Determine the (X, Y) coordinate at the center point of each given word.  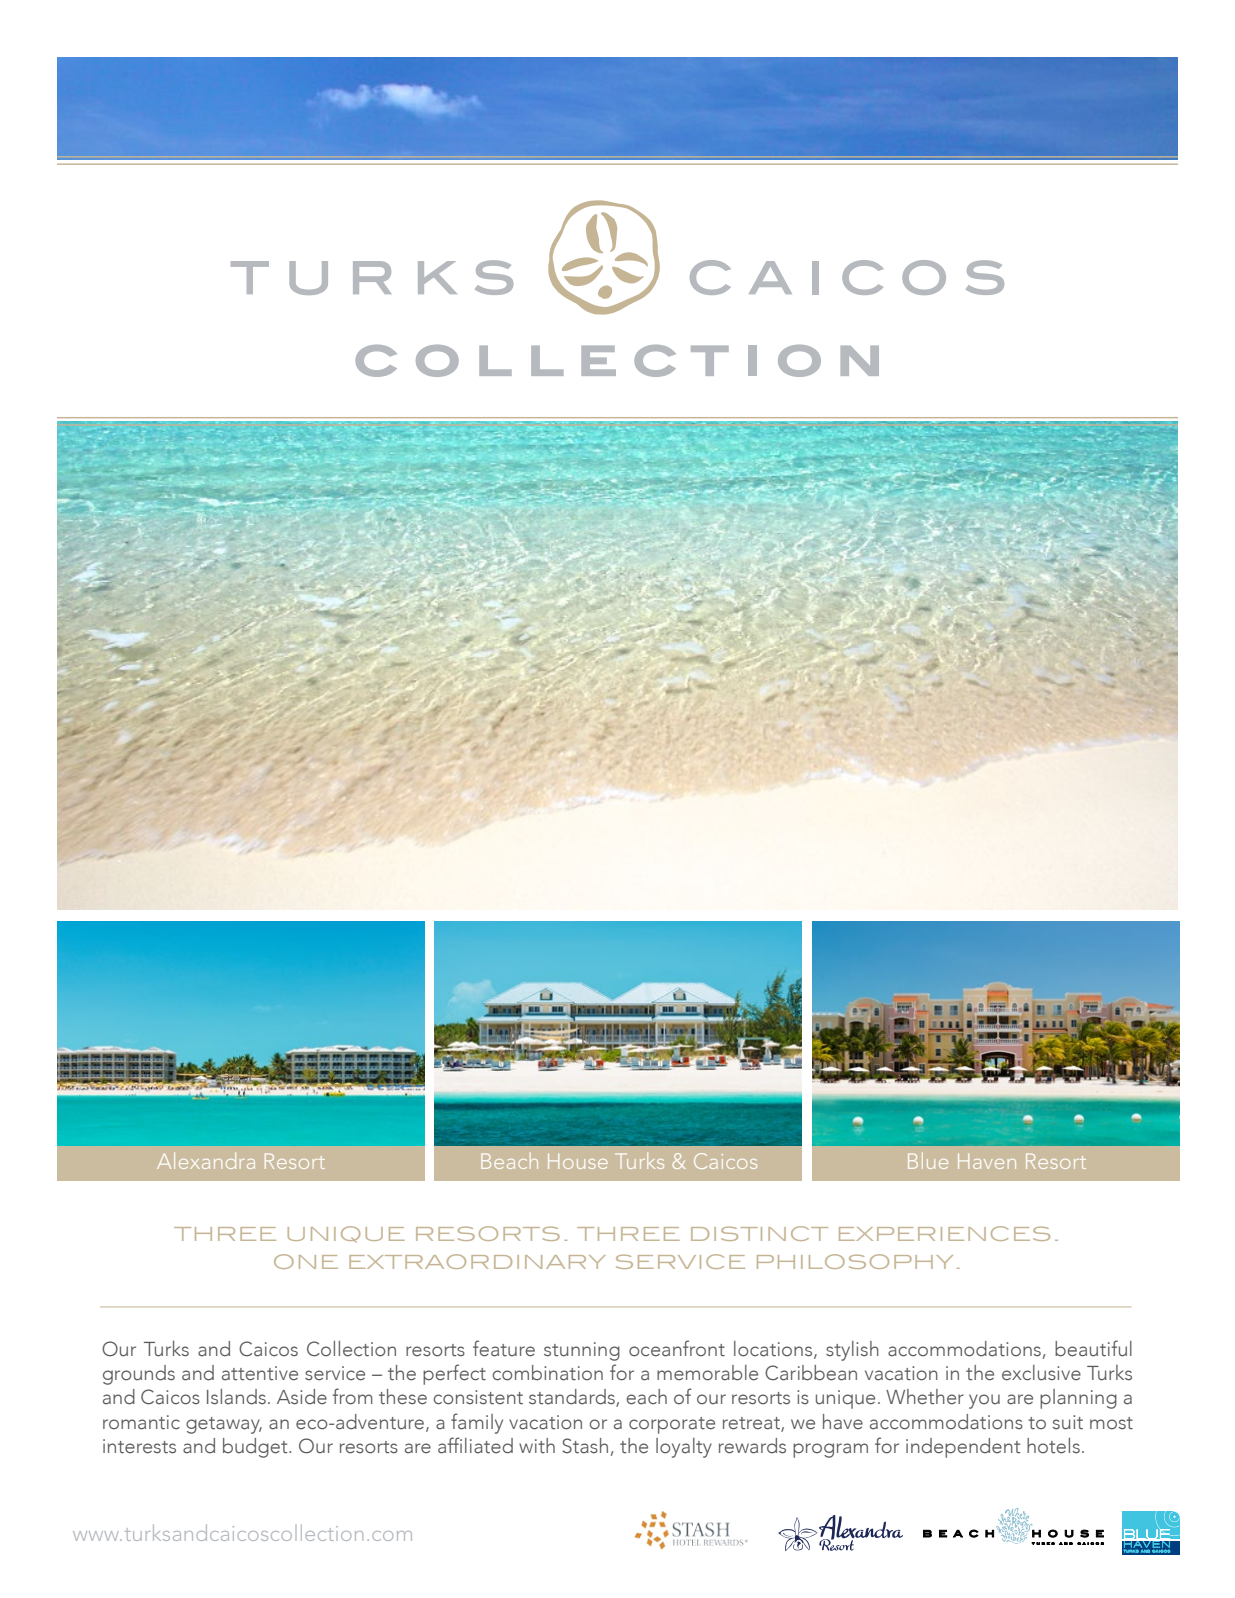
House (578, 1161)
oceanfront (677, 1348)
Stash (585, 1446)
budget (256, 1448)
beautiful (1093, 1348)
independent (963, 1448)
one (306, 1261)
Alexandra (206, 1160)
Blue (928, 1160)
